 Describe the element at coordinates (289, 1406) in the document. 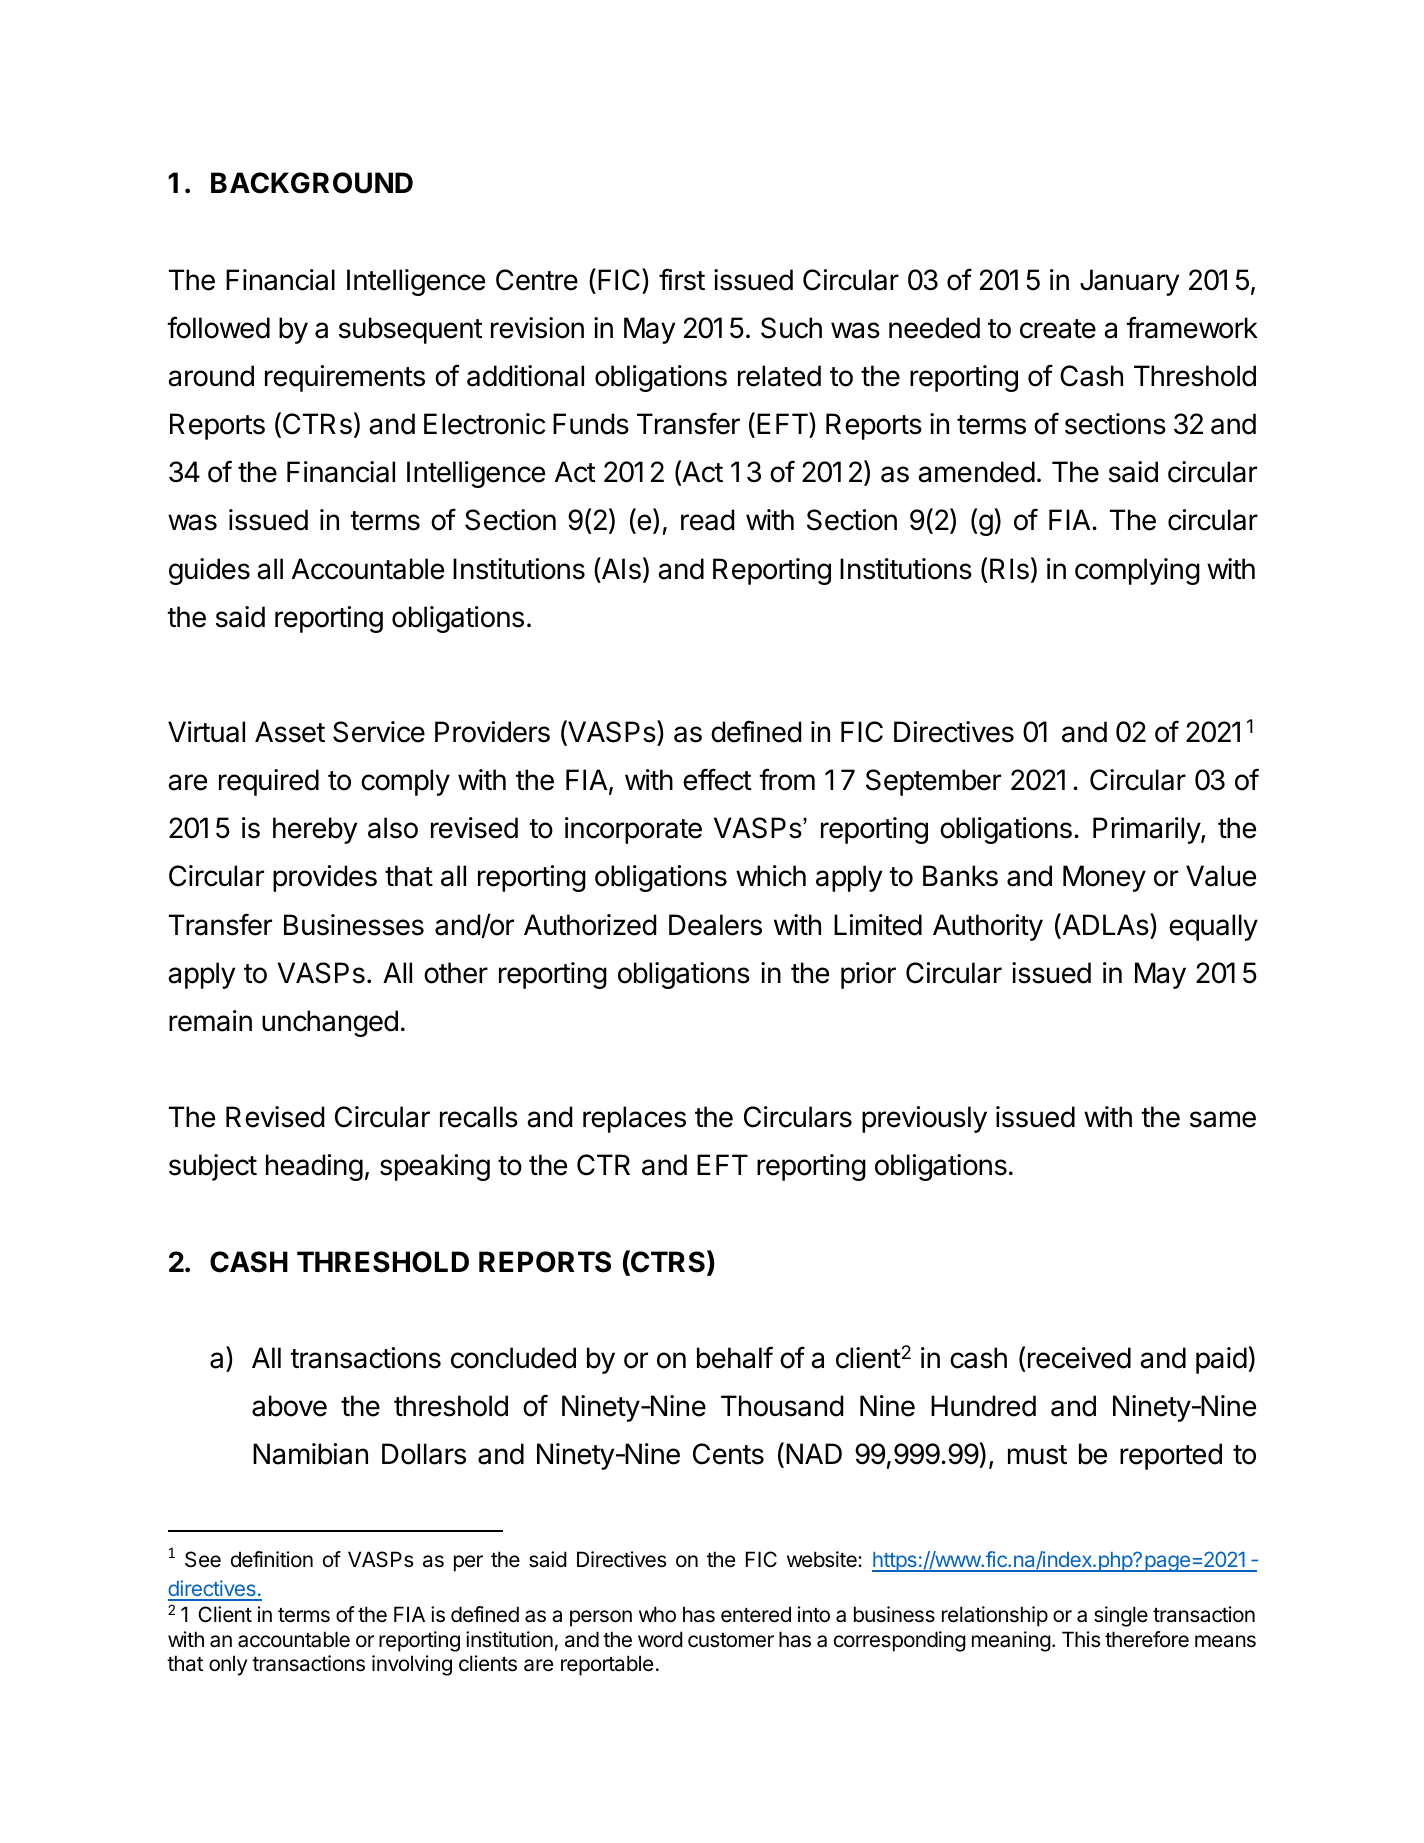

I see `above` at that location.
